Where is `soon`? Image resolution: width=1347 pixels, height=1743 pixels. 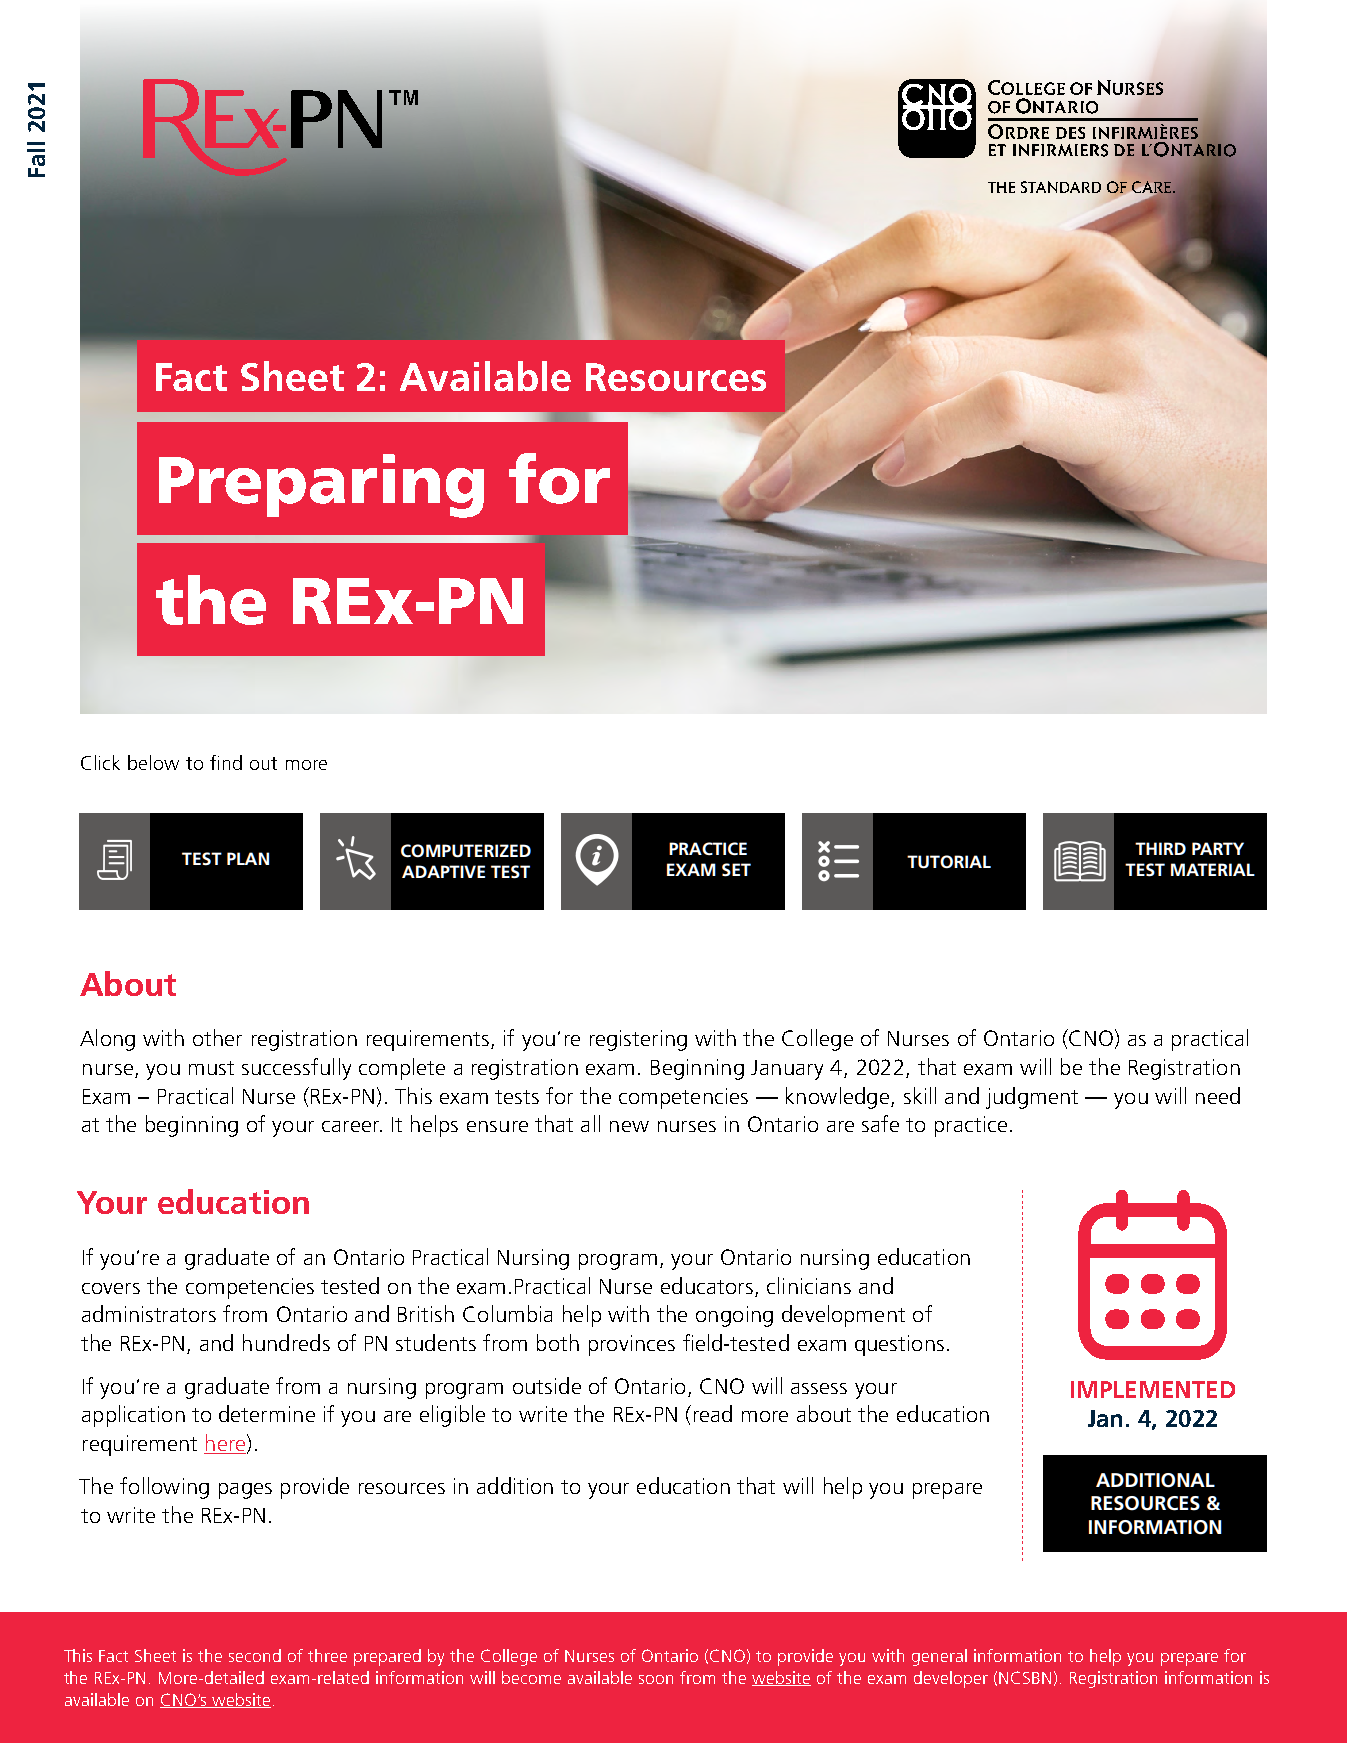 soon is located at coordinates (656, 1679).
